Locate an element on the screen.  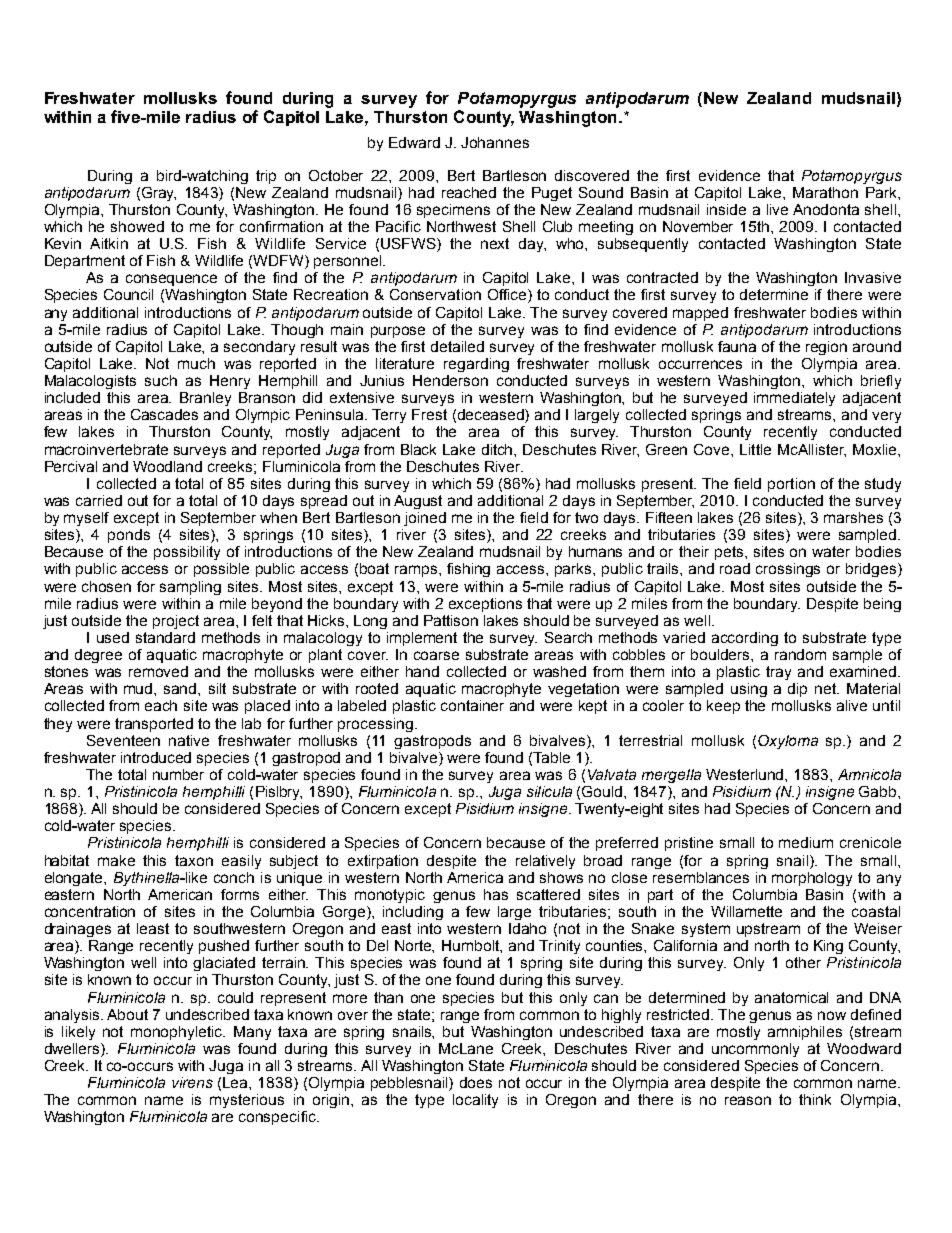
random is located at coordinates (800, 654).
